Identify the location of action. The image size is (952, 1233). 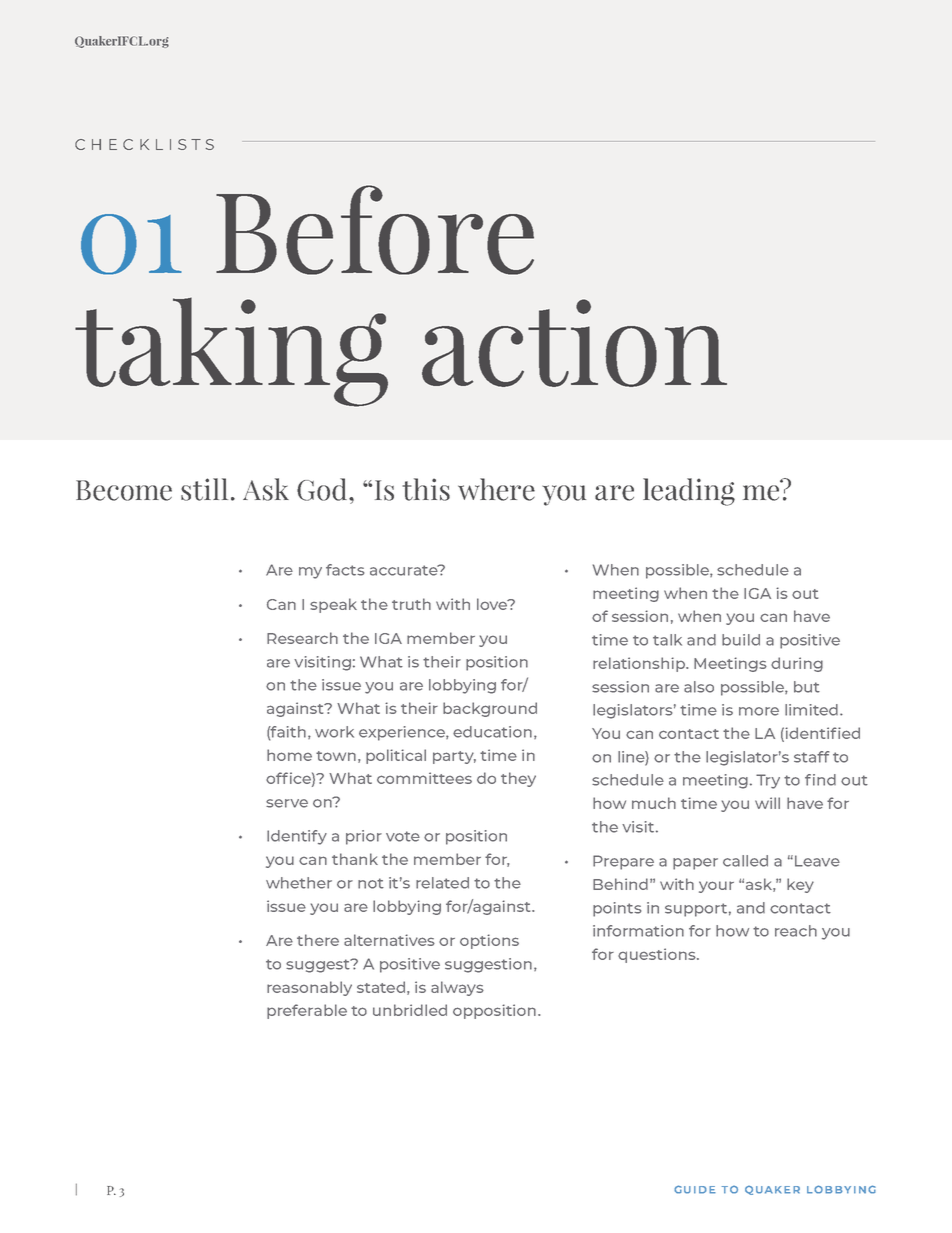
(574, 343).
